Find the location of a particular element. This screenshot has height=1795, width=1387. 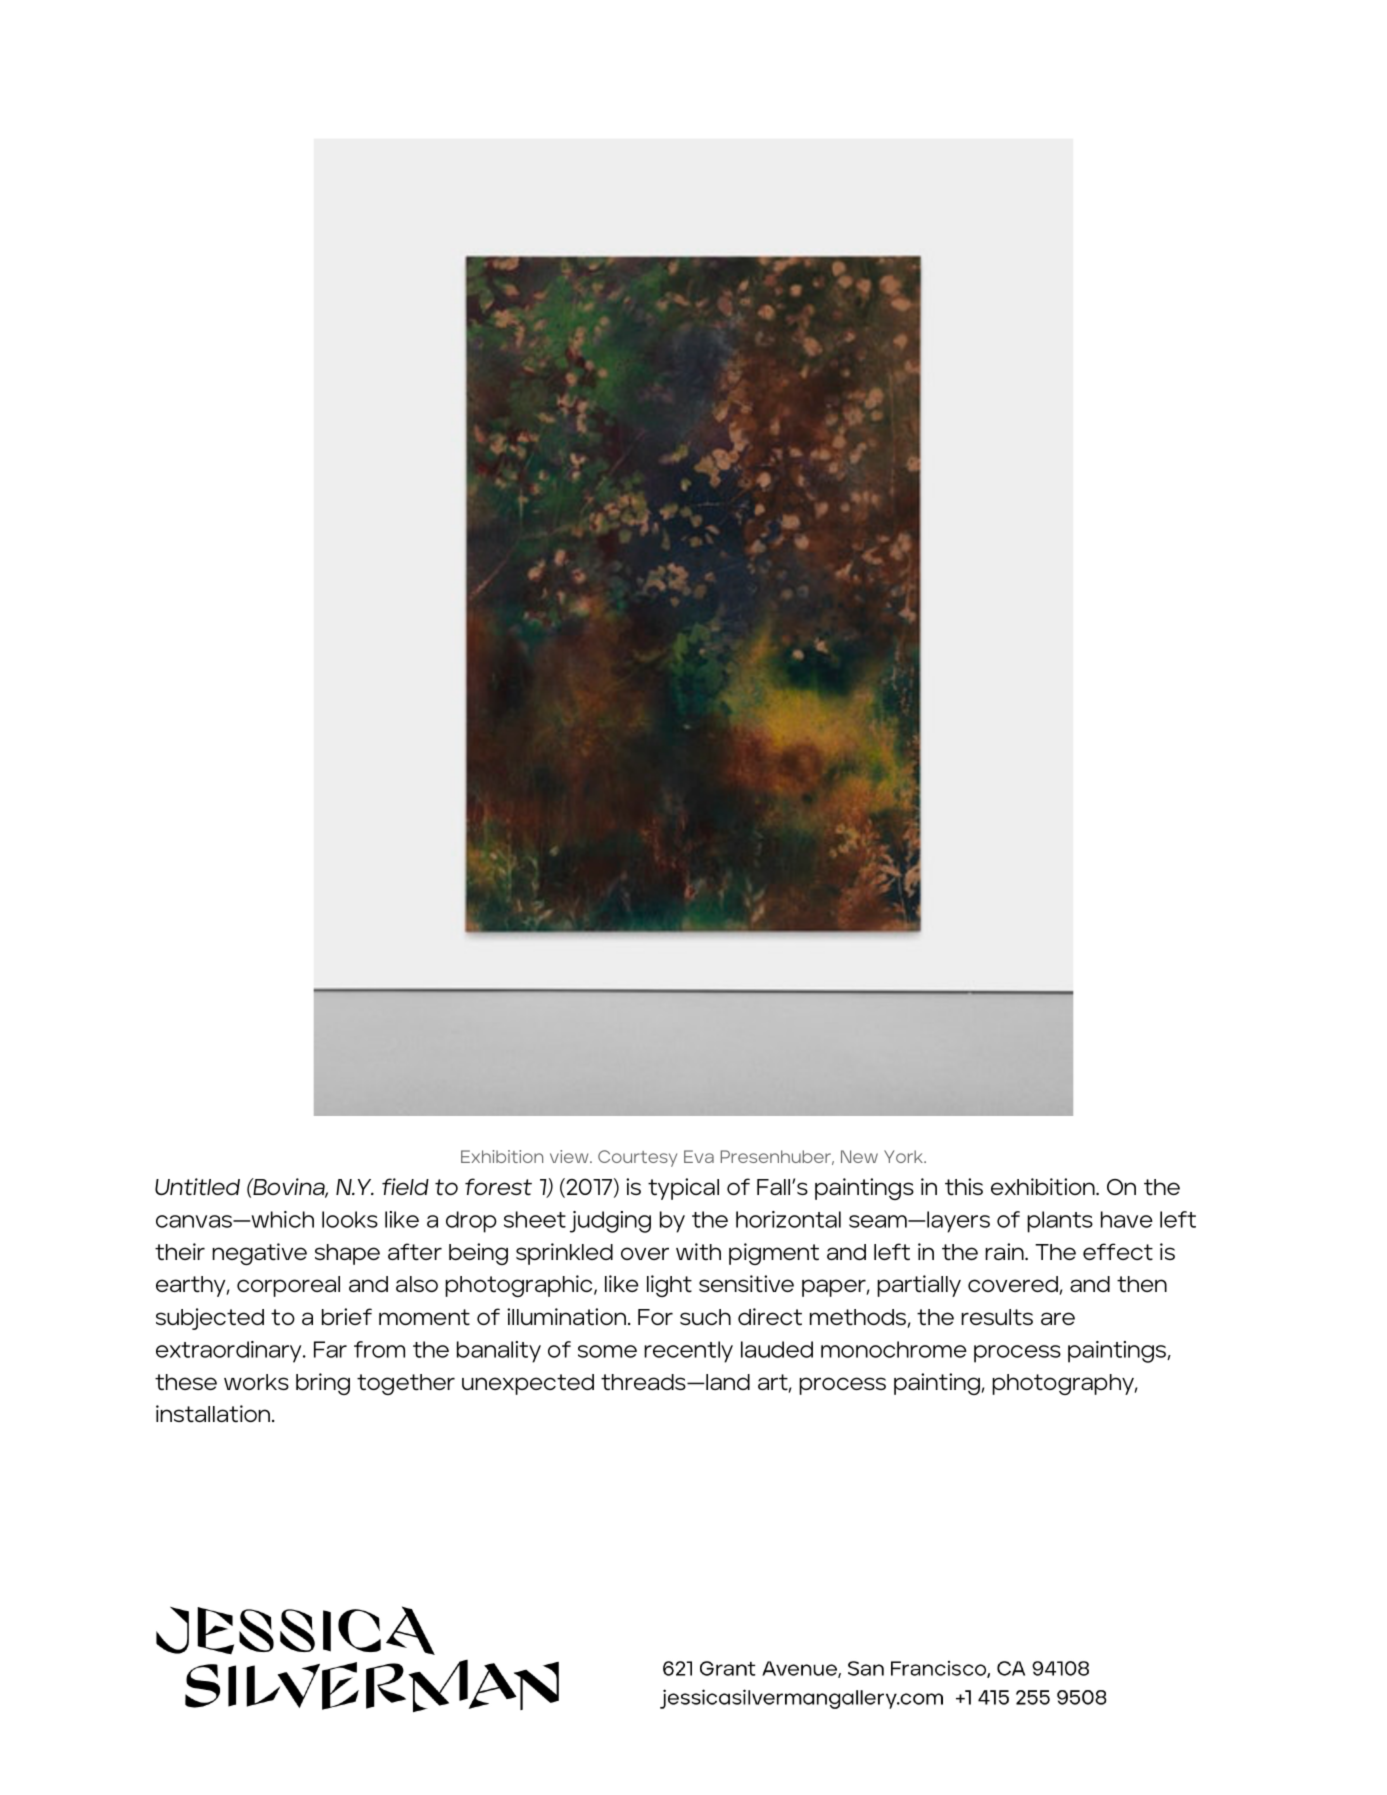

York is located at coordinates (904, 1156).
